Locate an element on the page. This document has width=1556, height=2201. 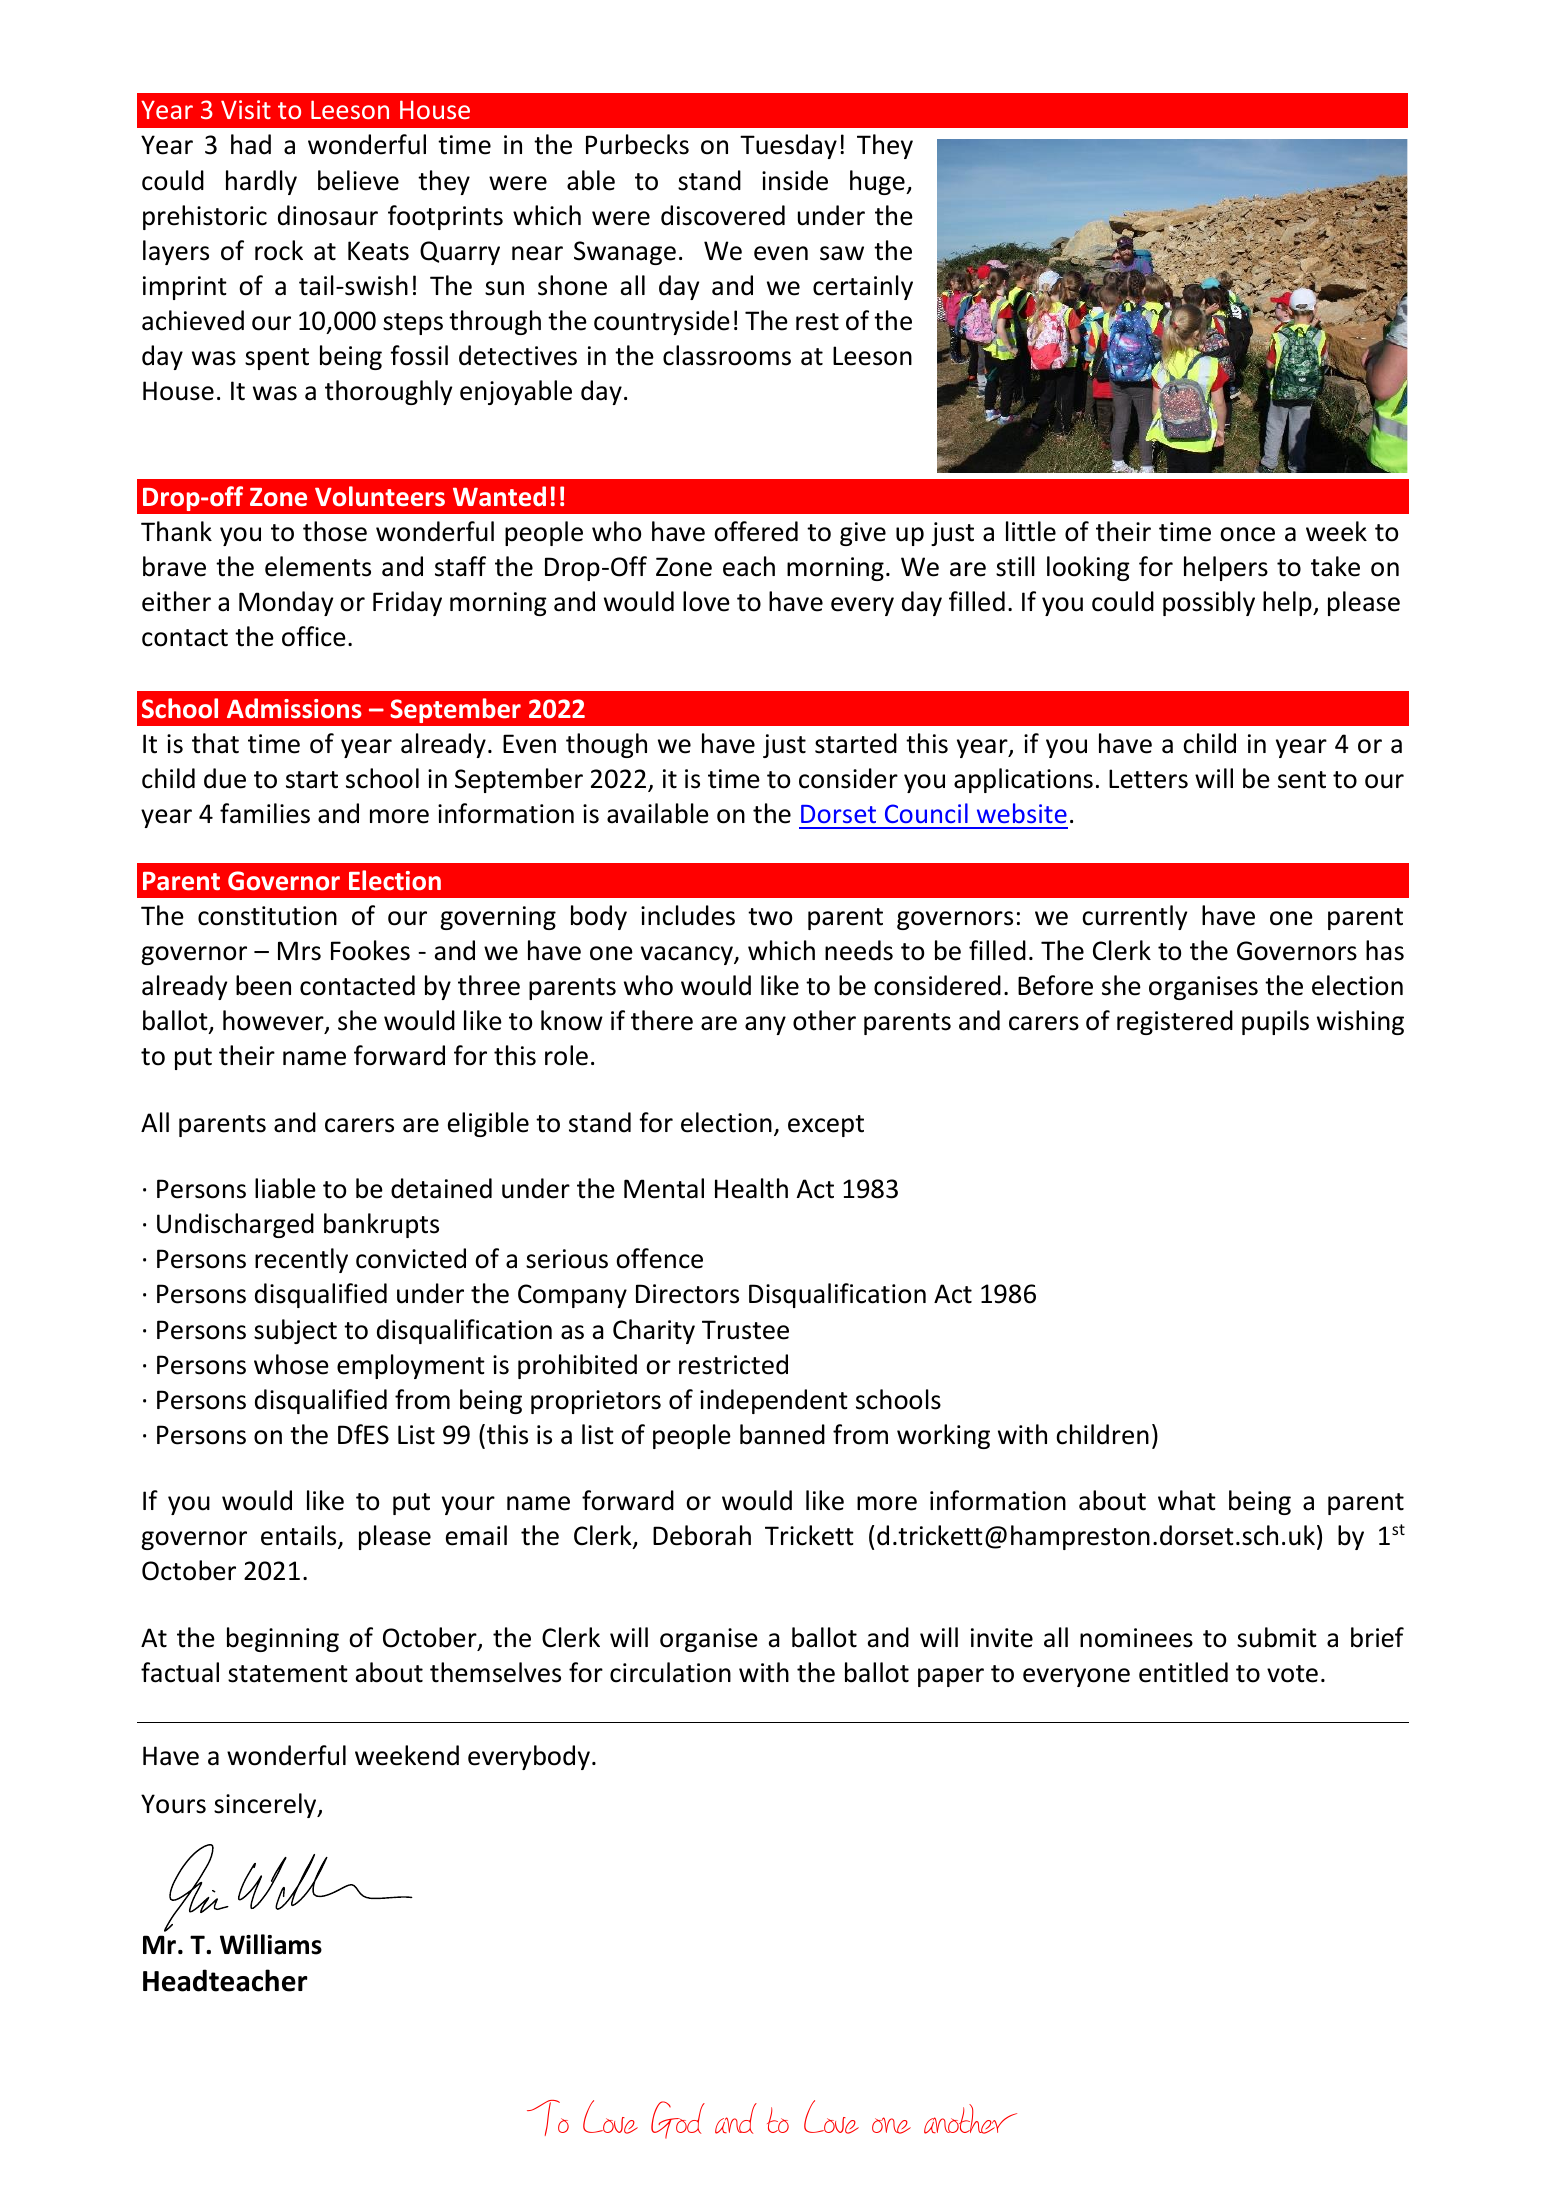
huge is located at coordinates (878, 182).
